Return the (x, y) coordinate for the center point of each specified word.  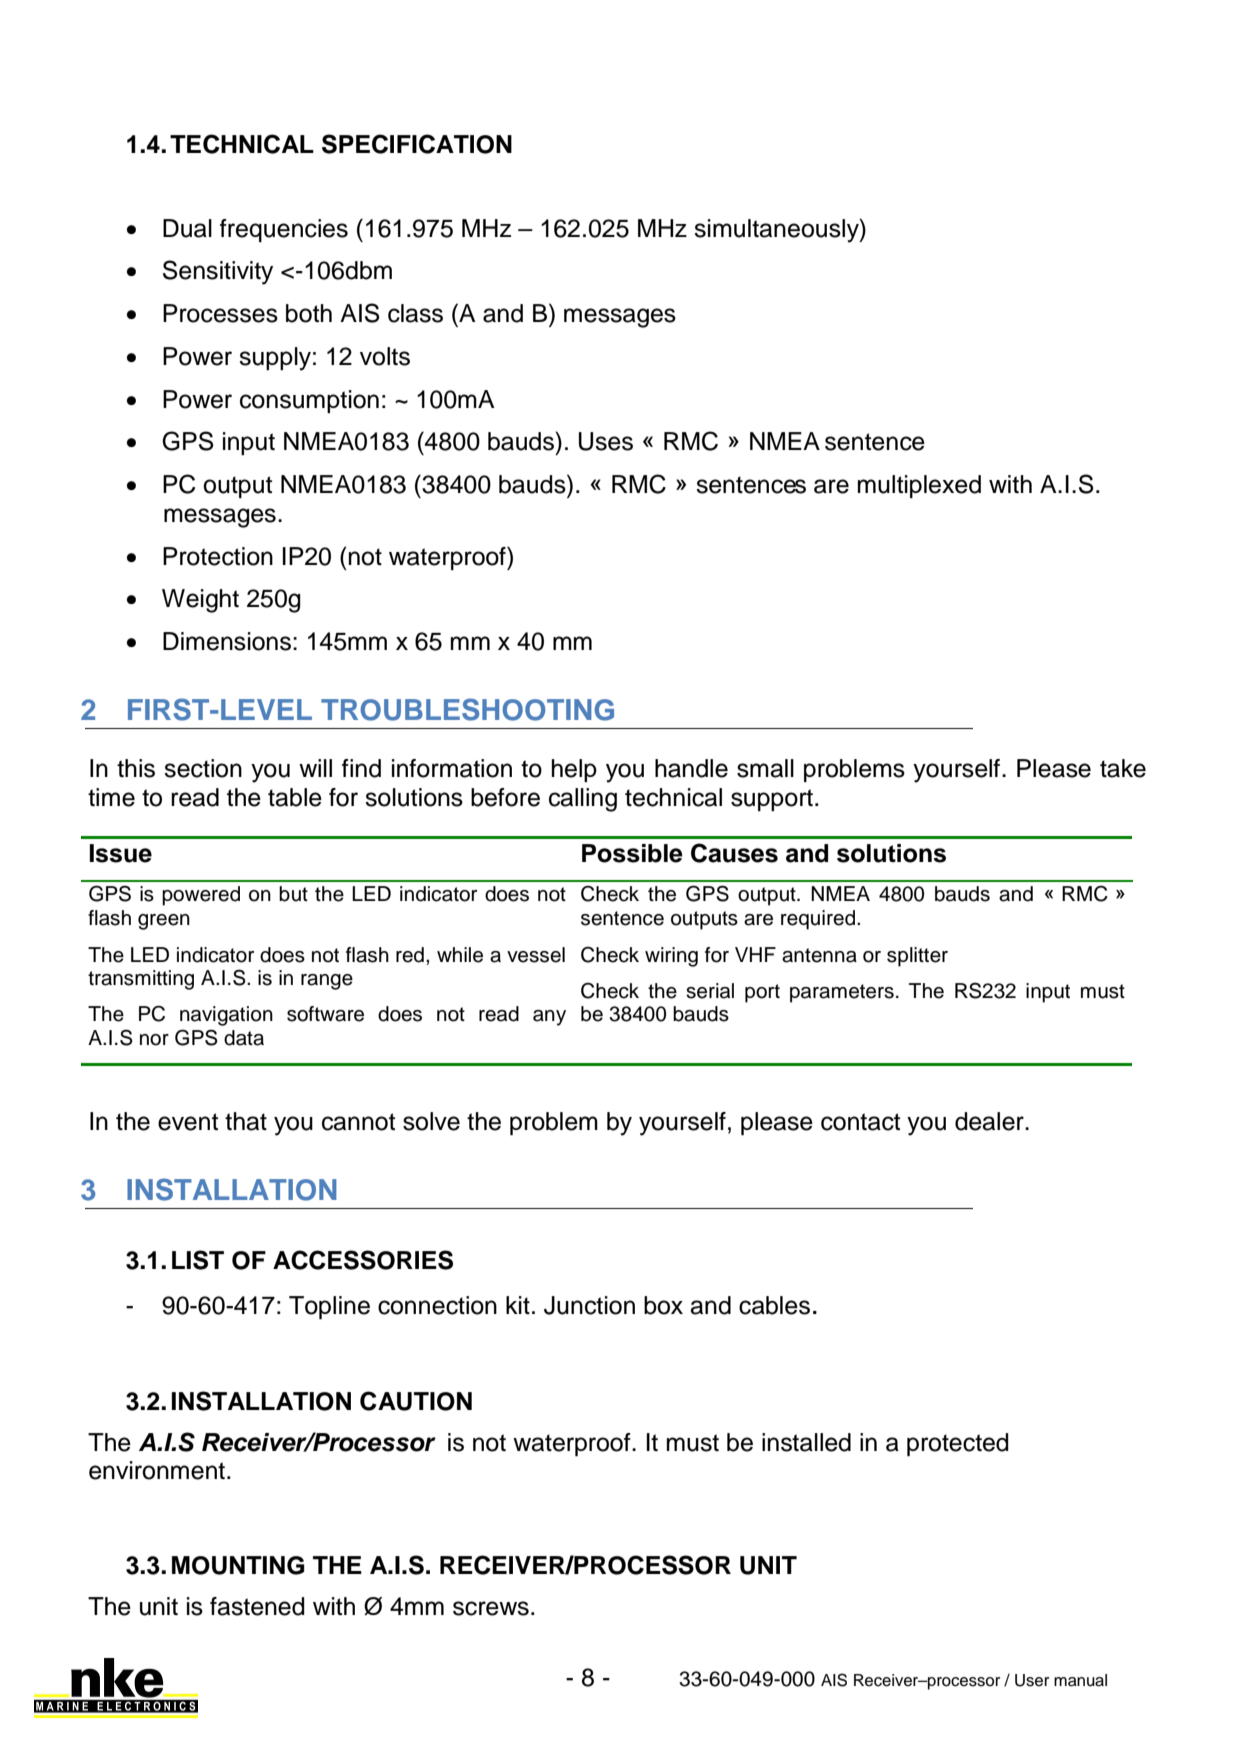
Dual (187, 228)
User (1032, 1680)
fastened (257, 1606)
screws (491, 1608)
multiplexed (919, 486)
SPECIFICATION (417, 144)
